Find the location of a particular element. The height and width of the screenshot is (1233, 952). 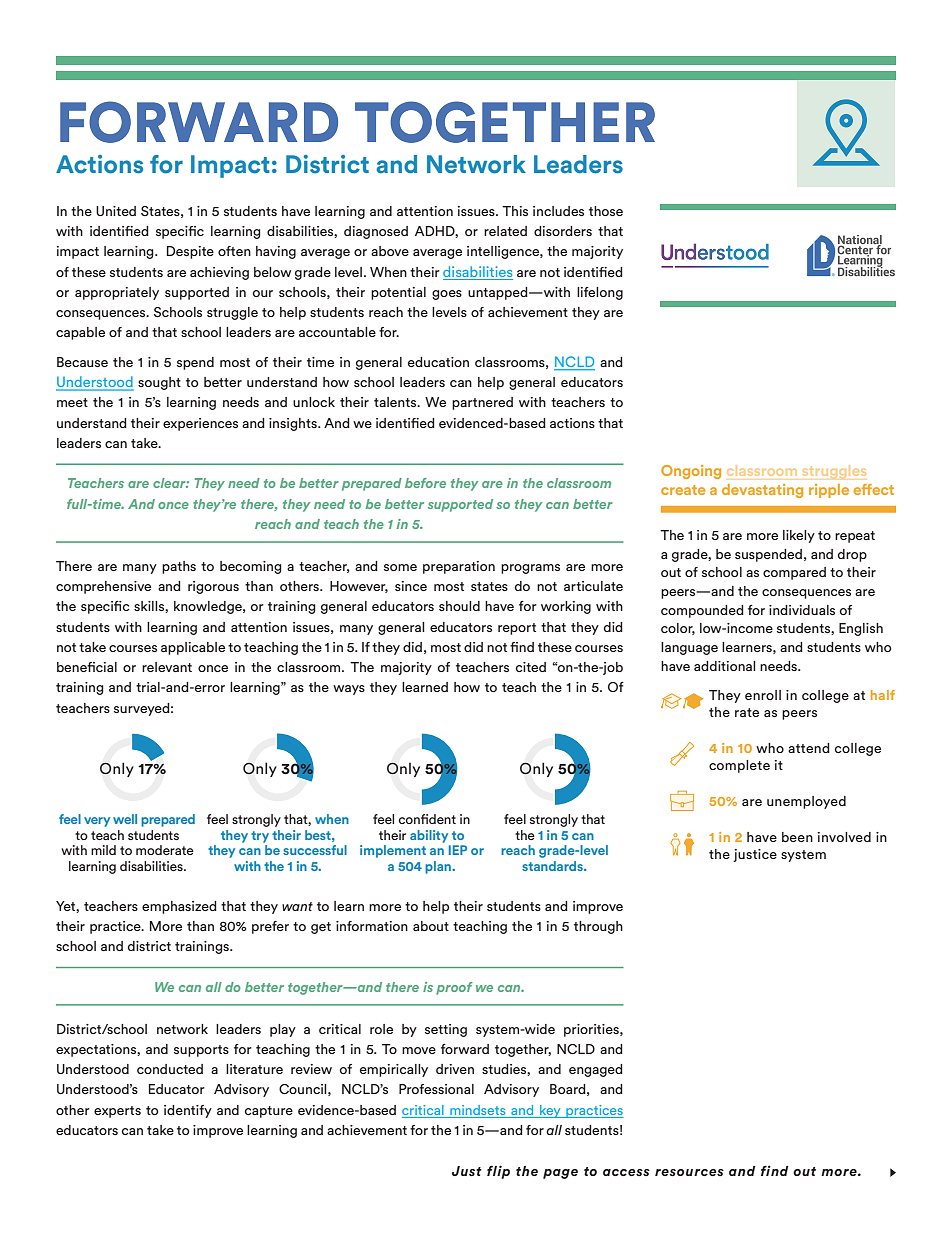

Despite is located at coordinates (190, 252).
